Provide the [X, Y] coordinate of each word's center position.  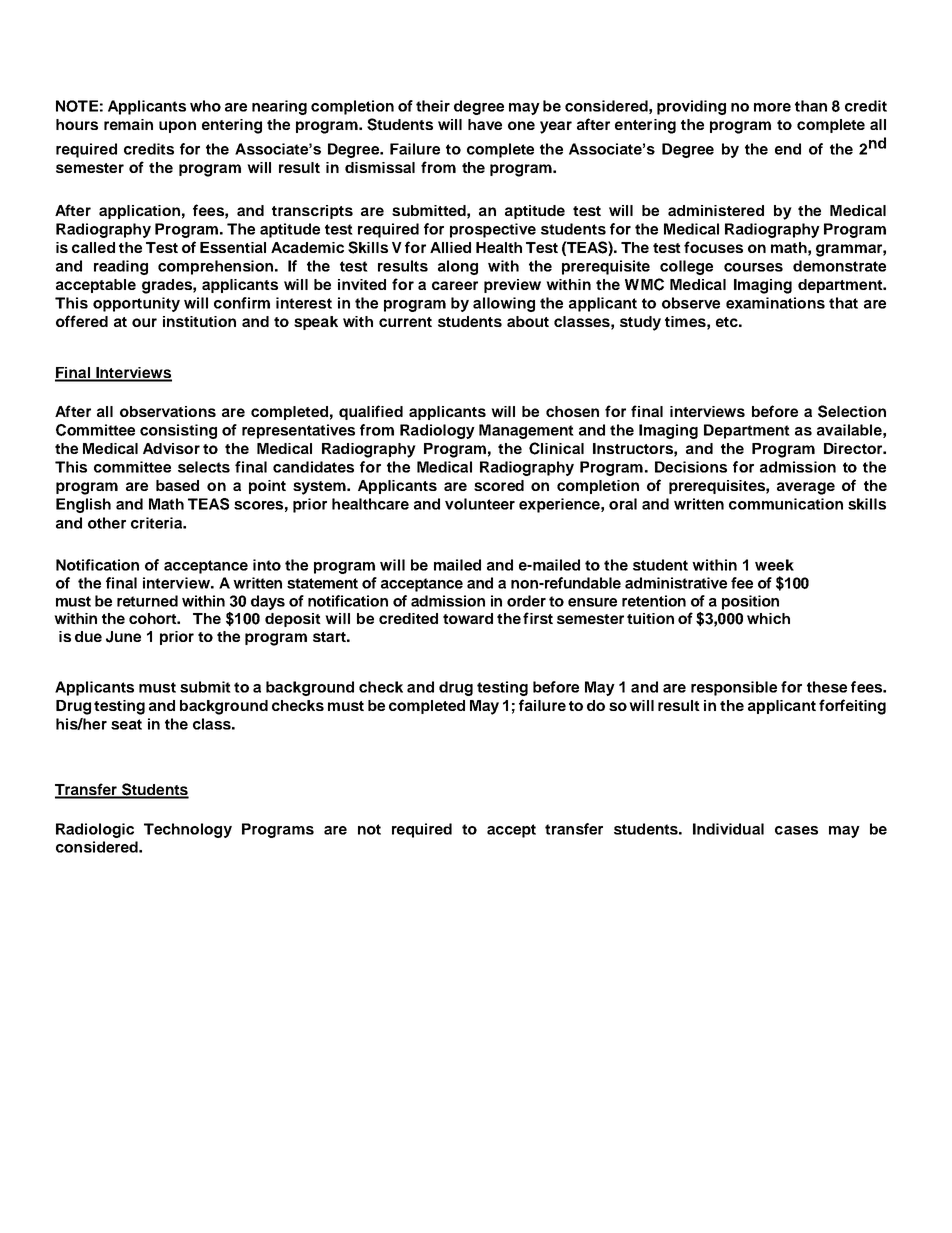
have [485, 124]
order [526, 601]
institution [199, 321]
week [774, 565]
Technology [188, 830]
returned [147, 601]
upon [177, 127]
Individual [728, 829]
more [772, 107]
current [405, 322]
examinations [775, 303]
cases [796, 830]
